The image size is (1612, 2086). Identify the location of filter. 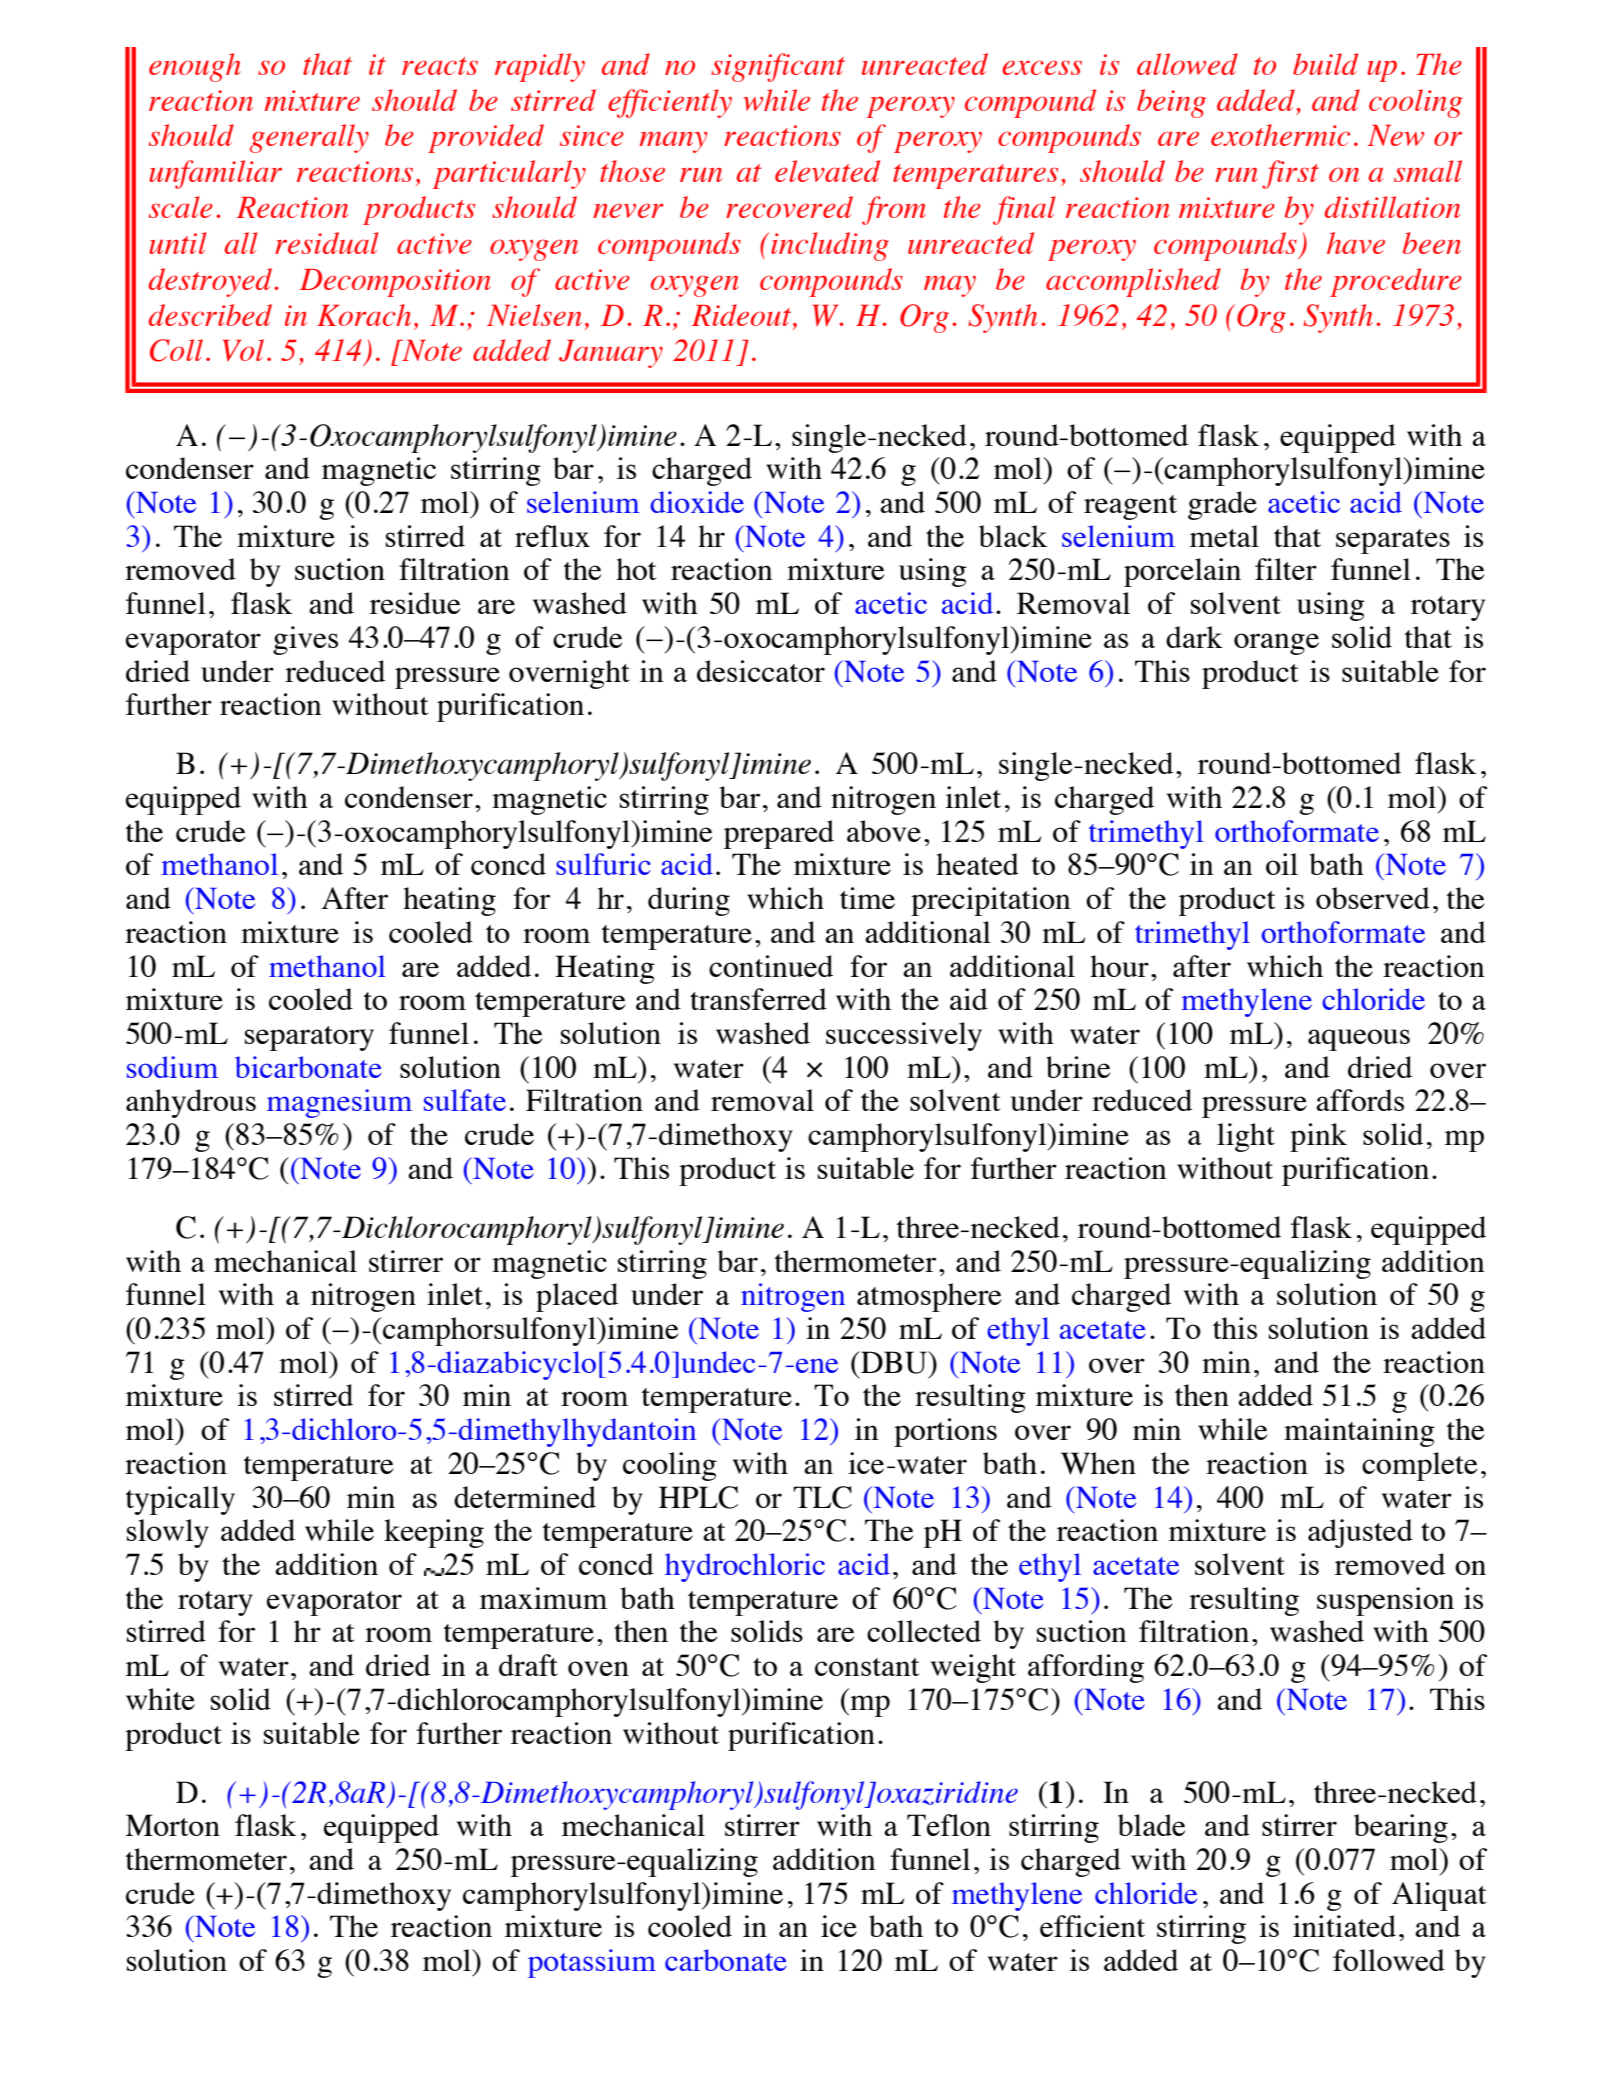
(1286, 569).
